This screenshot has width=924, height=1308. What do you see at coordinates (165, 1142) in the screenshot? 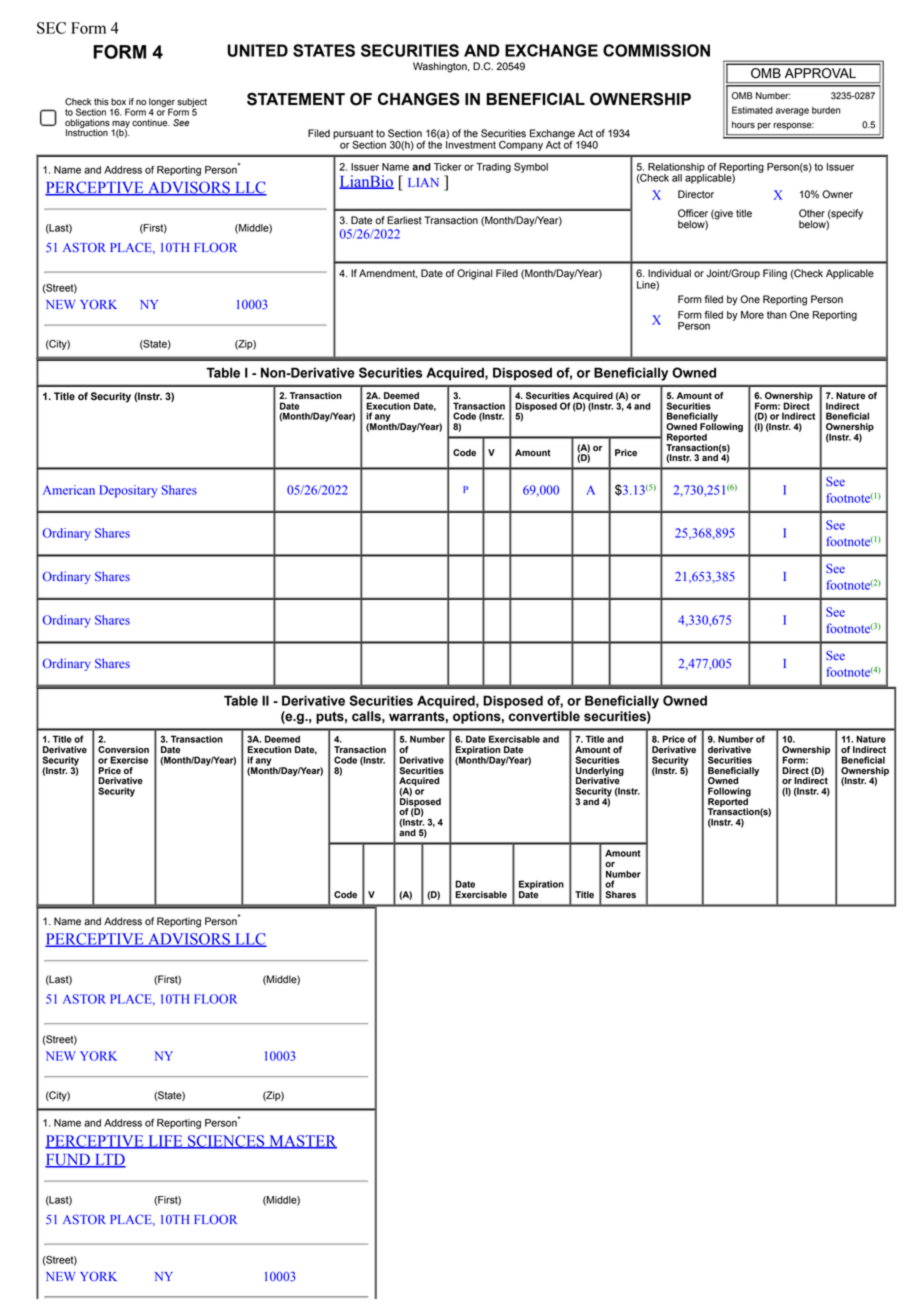
I see `LIFE` at bounding box center [165, 1142].
